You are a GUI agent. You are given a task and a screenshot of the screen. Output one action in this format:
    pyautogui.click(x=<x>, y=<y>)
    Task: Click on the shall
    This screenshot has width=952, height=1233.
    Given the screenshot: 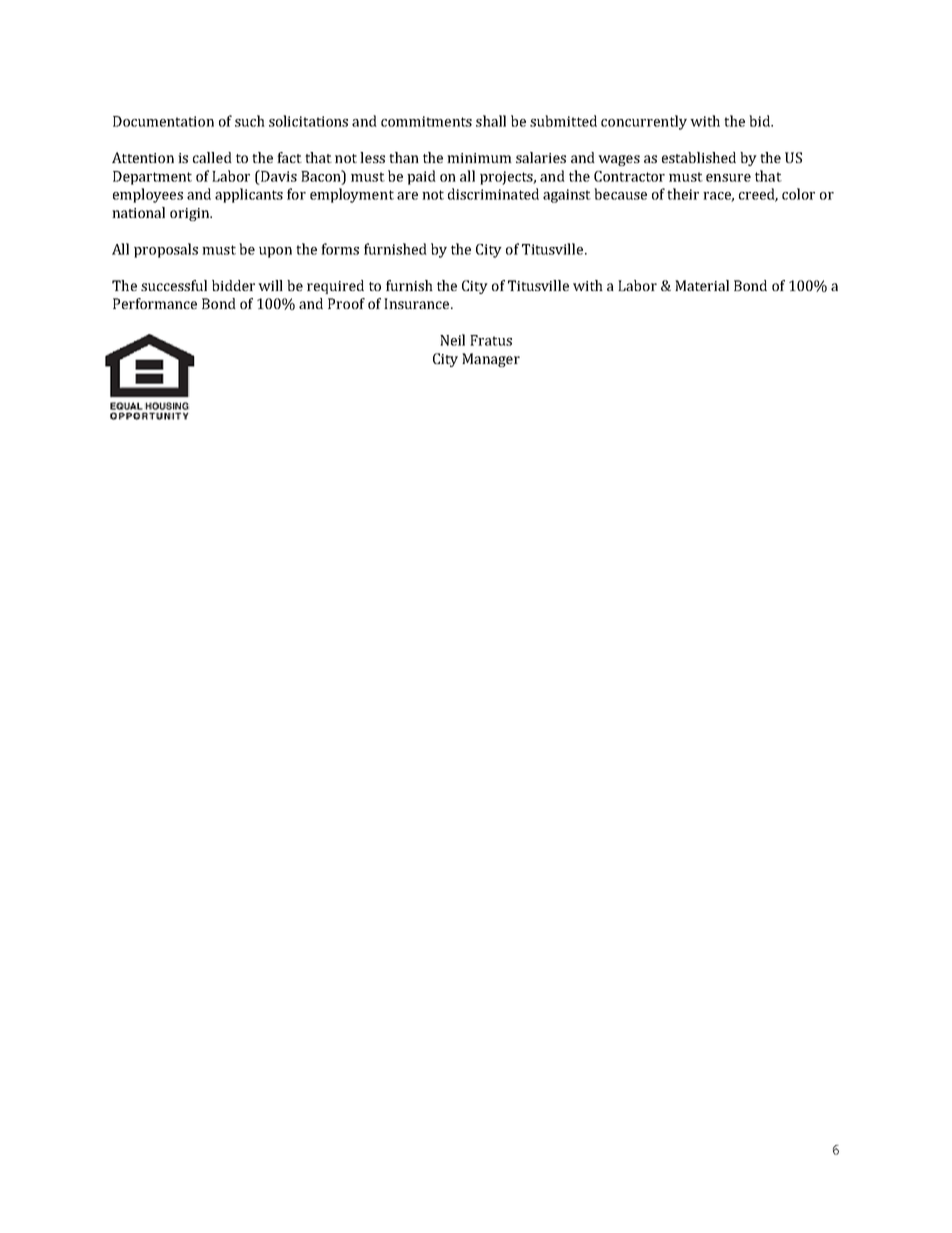 What is the action you would take?
    pyautogui.click(x=491, y=121)
